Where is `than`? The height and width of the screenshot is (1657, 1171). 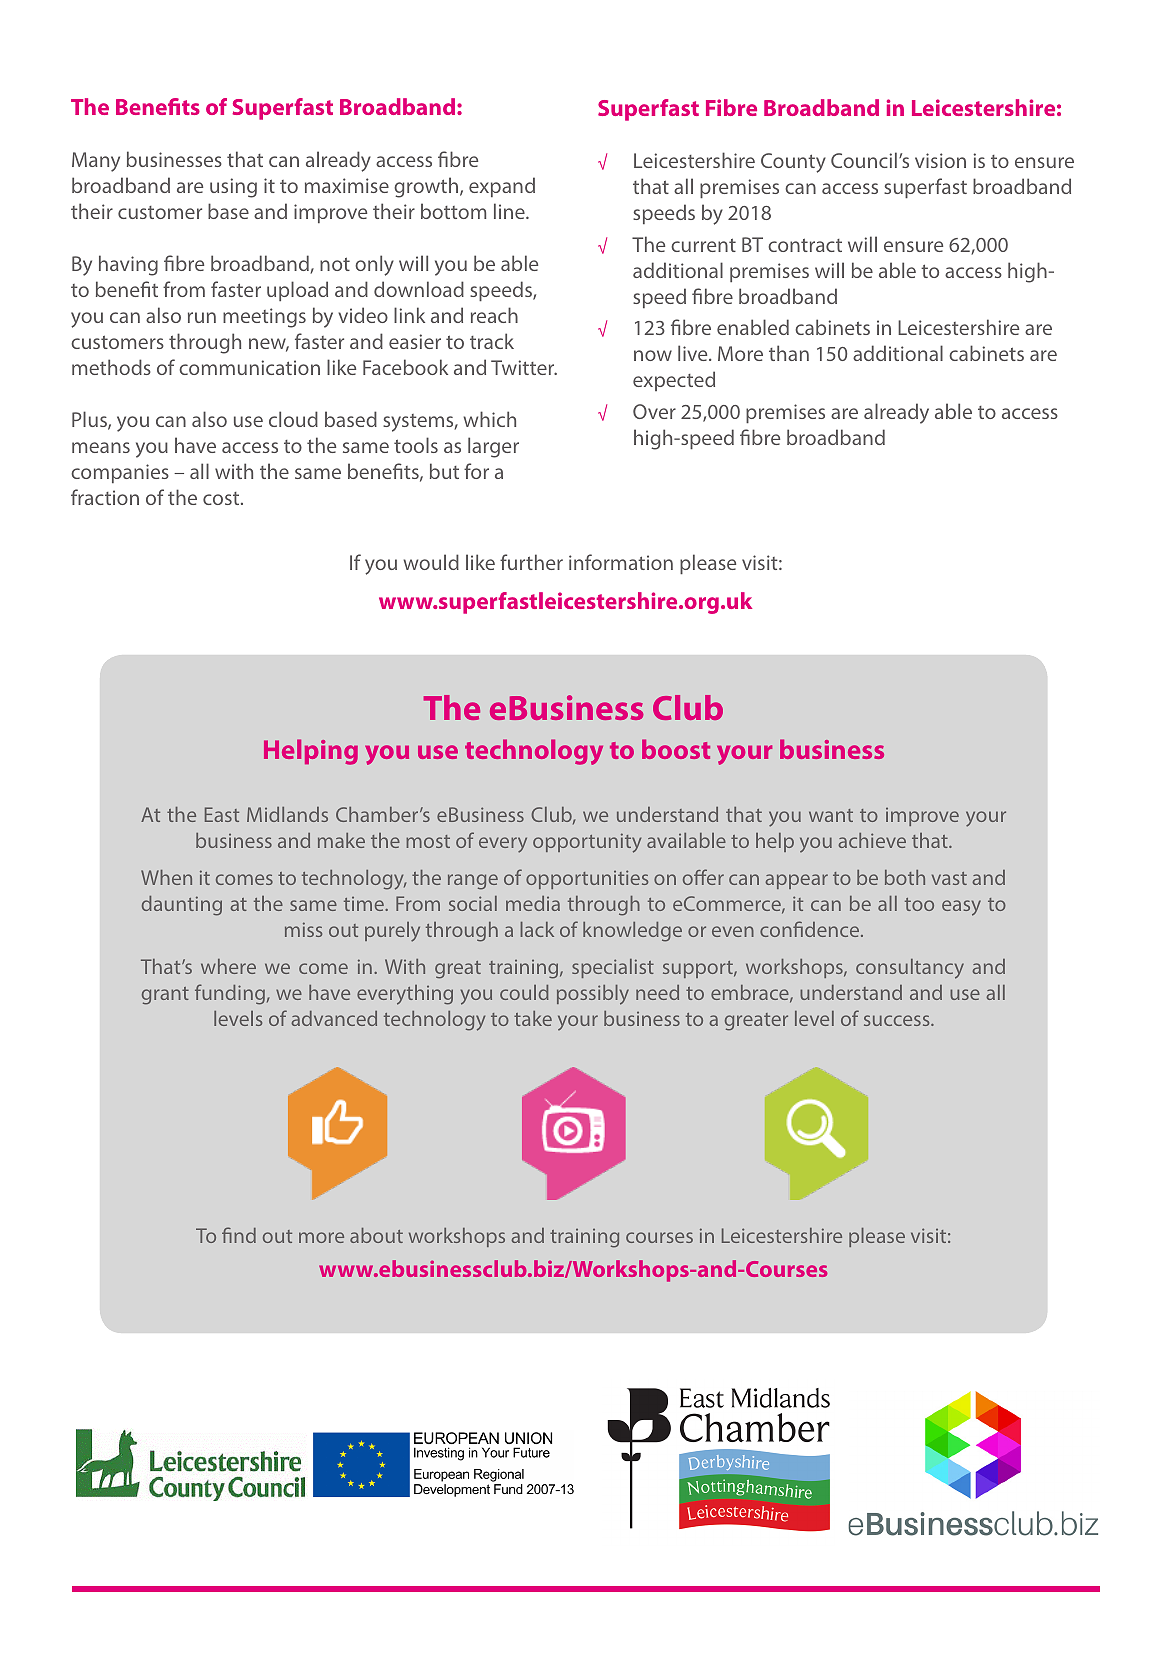 than is located at coordinates (789, 353).
